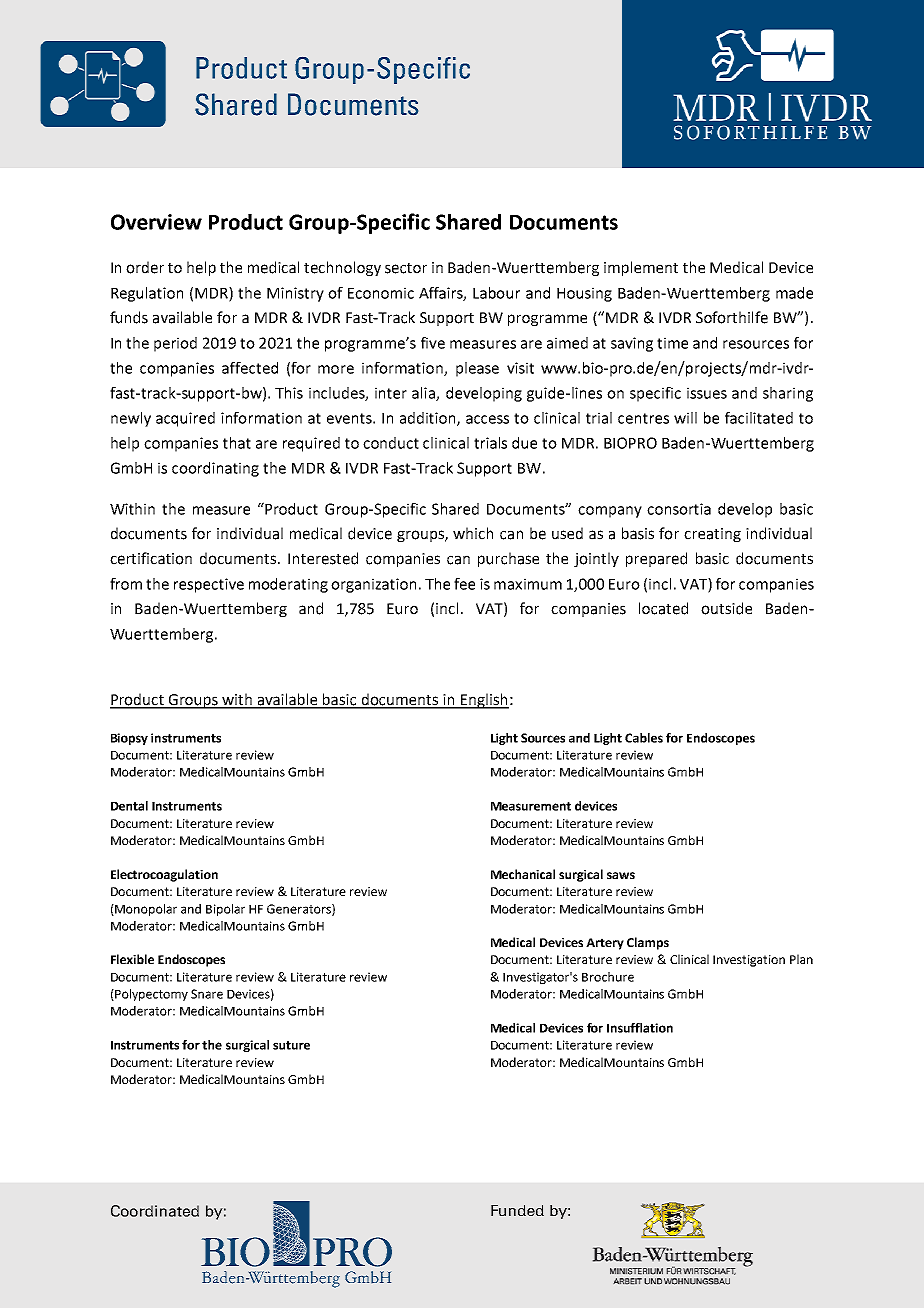  What do you see at coordinates (225, 910) in the screenshot?
I see `Bipolar` at bounding box center [225, 910].
